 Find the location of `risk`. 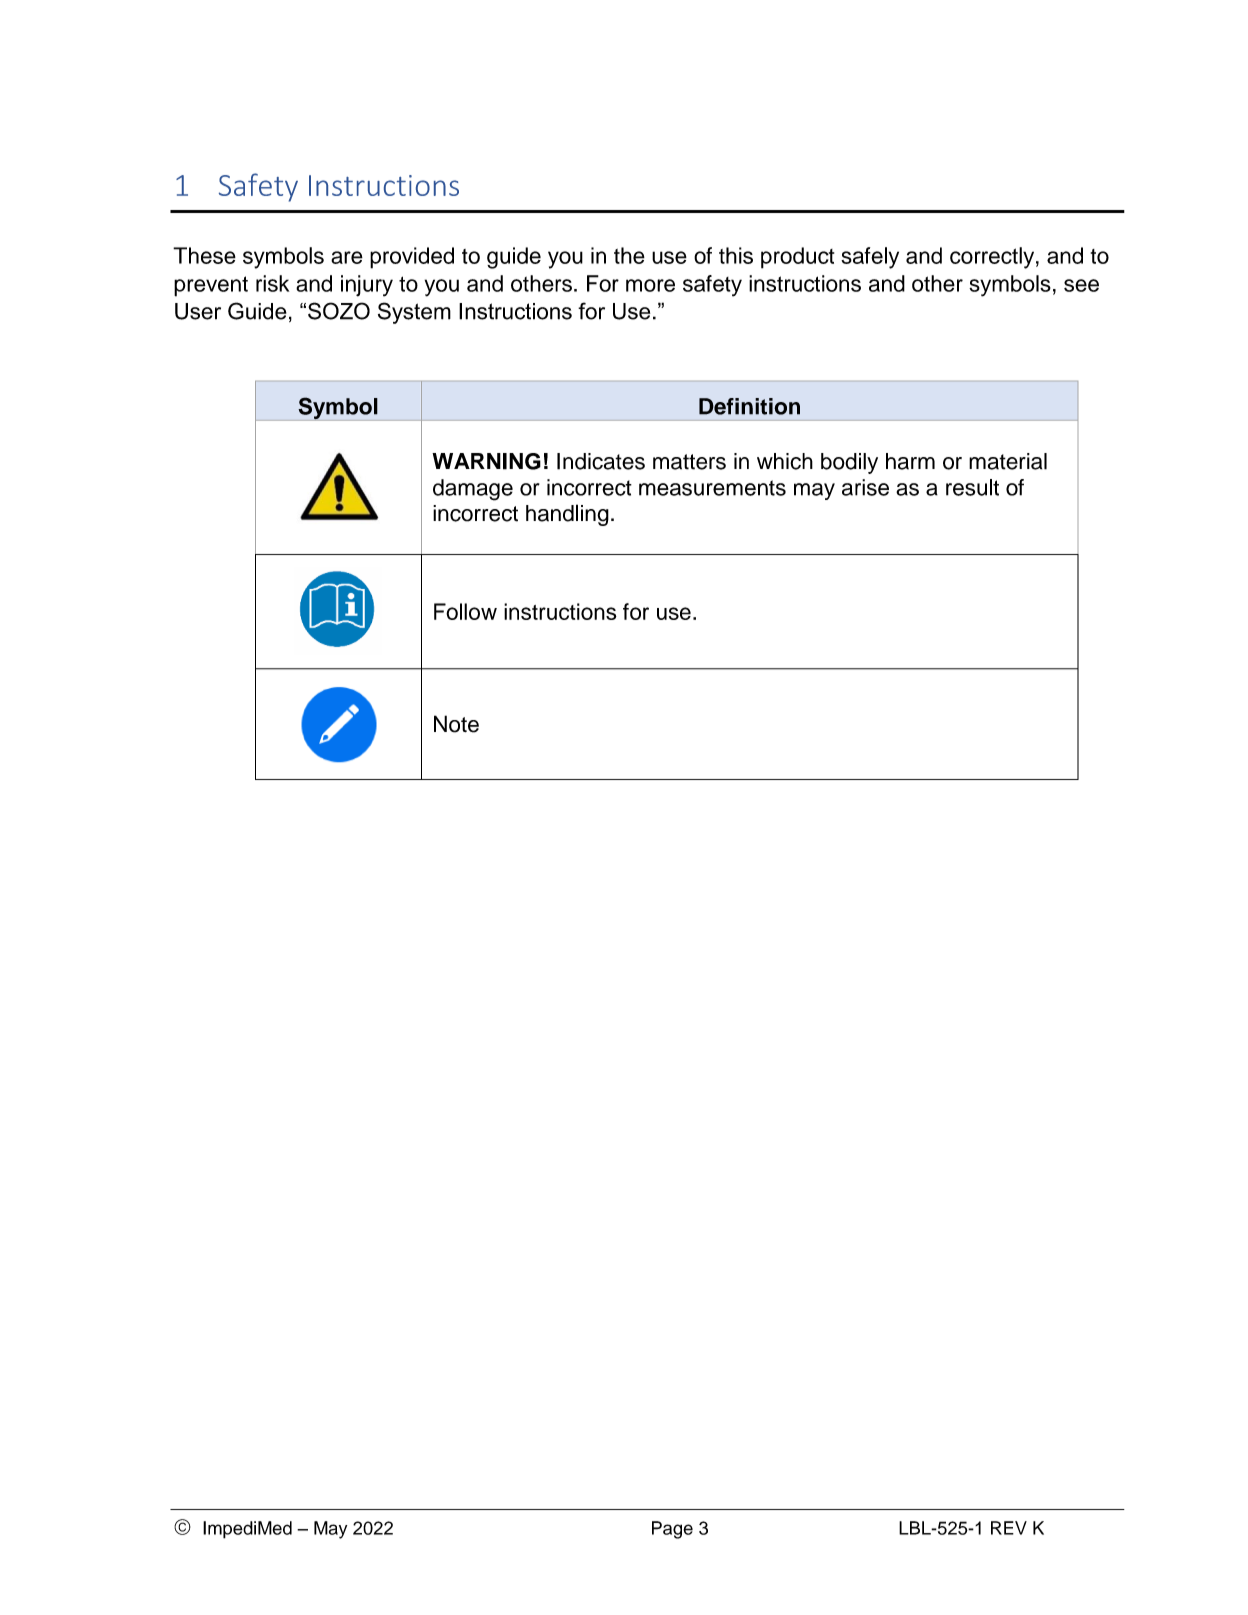

risk is located at coordinates (272, 283).
